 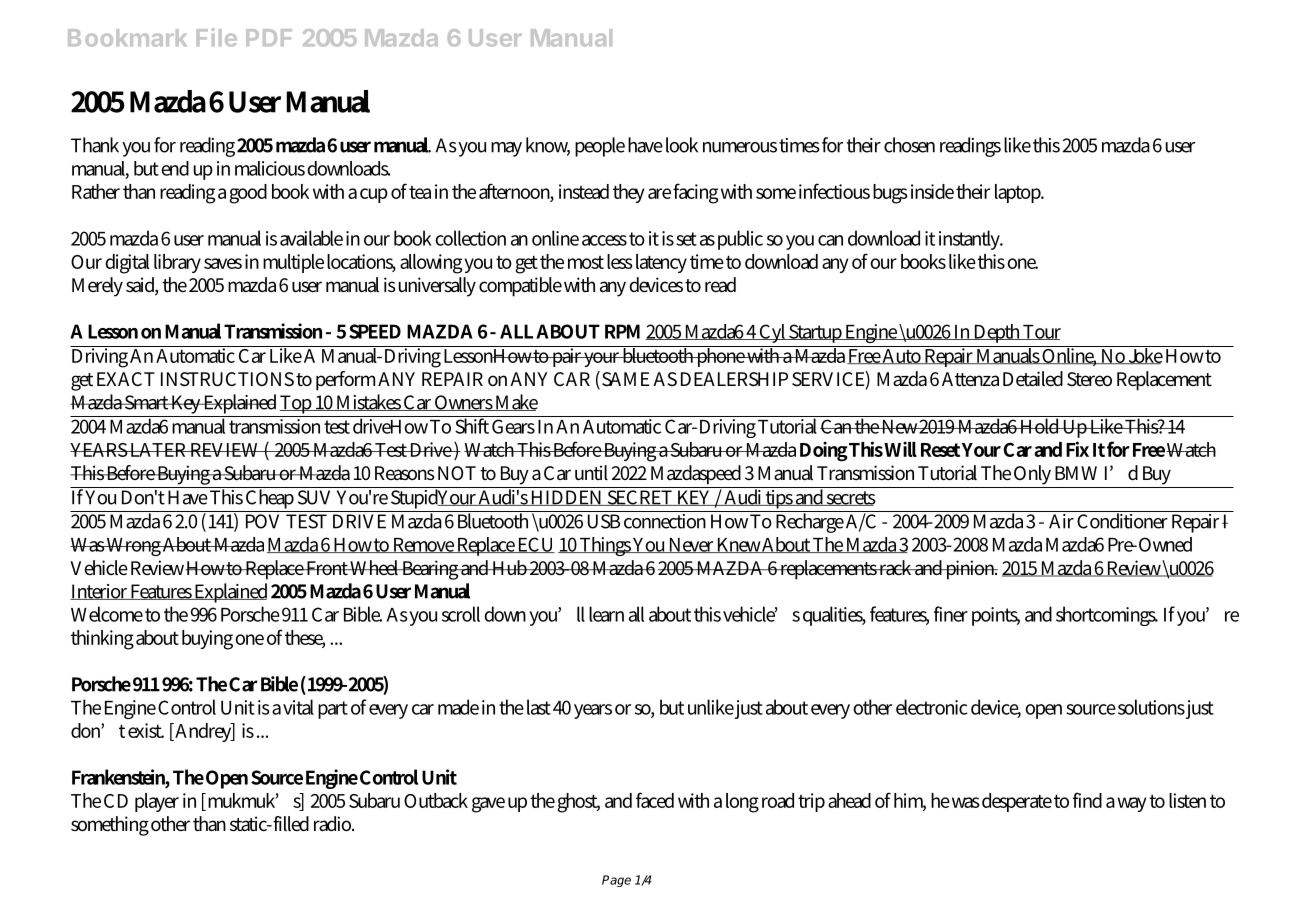 What do you see at coordinates (158, 450) in the screenshot?
I see `LATER` at bounding box center [158, 450].
